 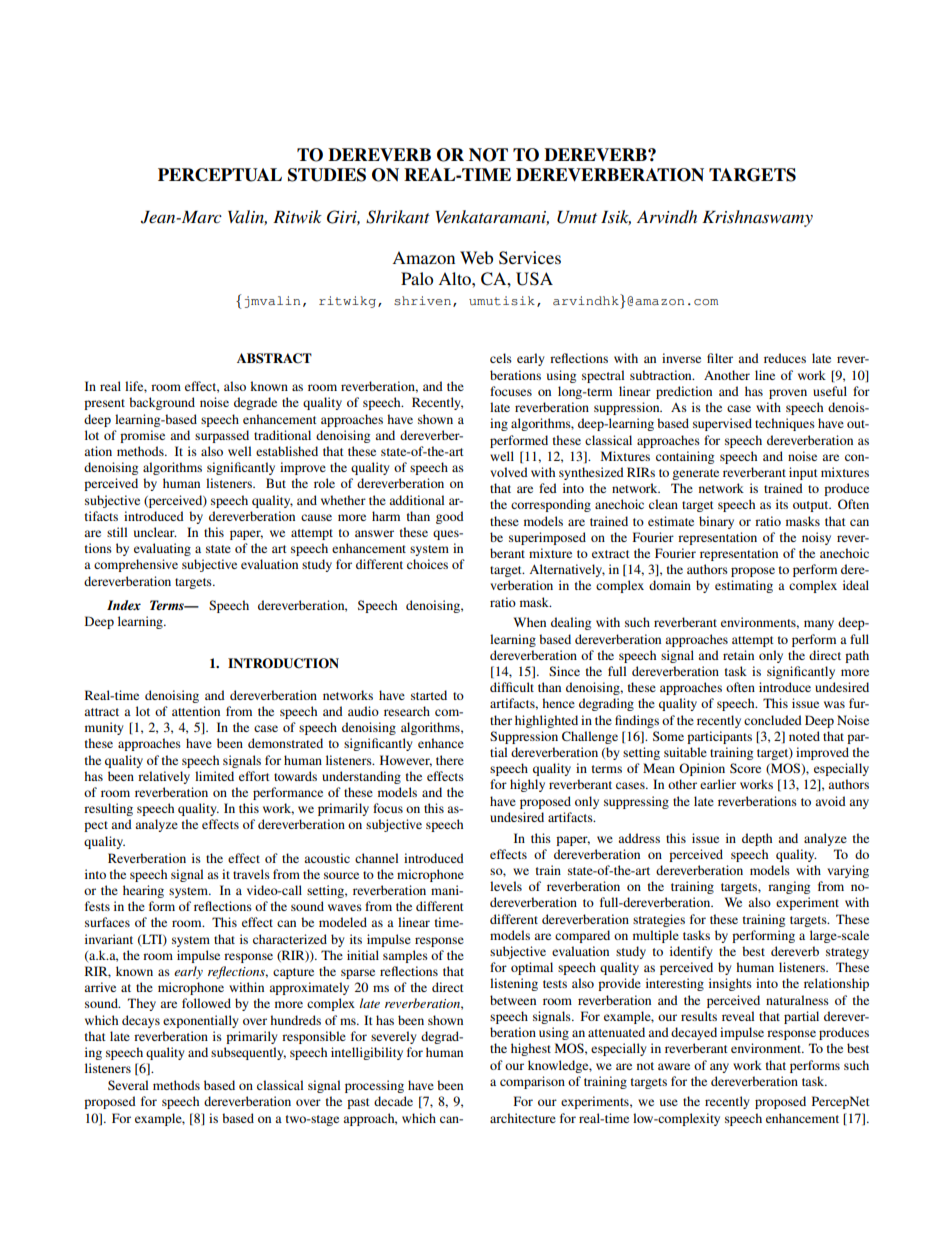 What do you see at coordinates (738, 655) in the screenshot?
I see `retain` at bounding box center [738, 655].
